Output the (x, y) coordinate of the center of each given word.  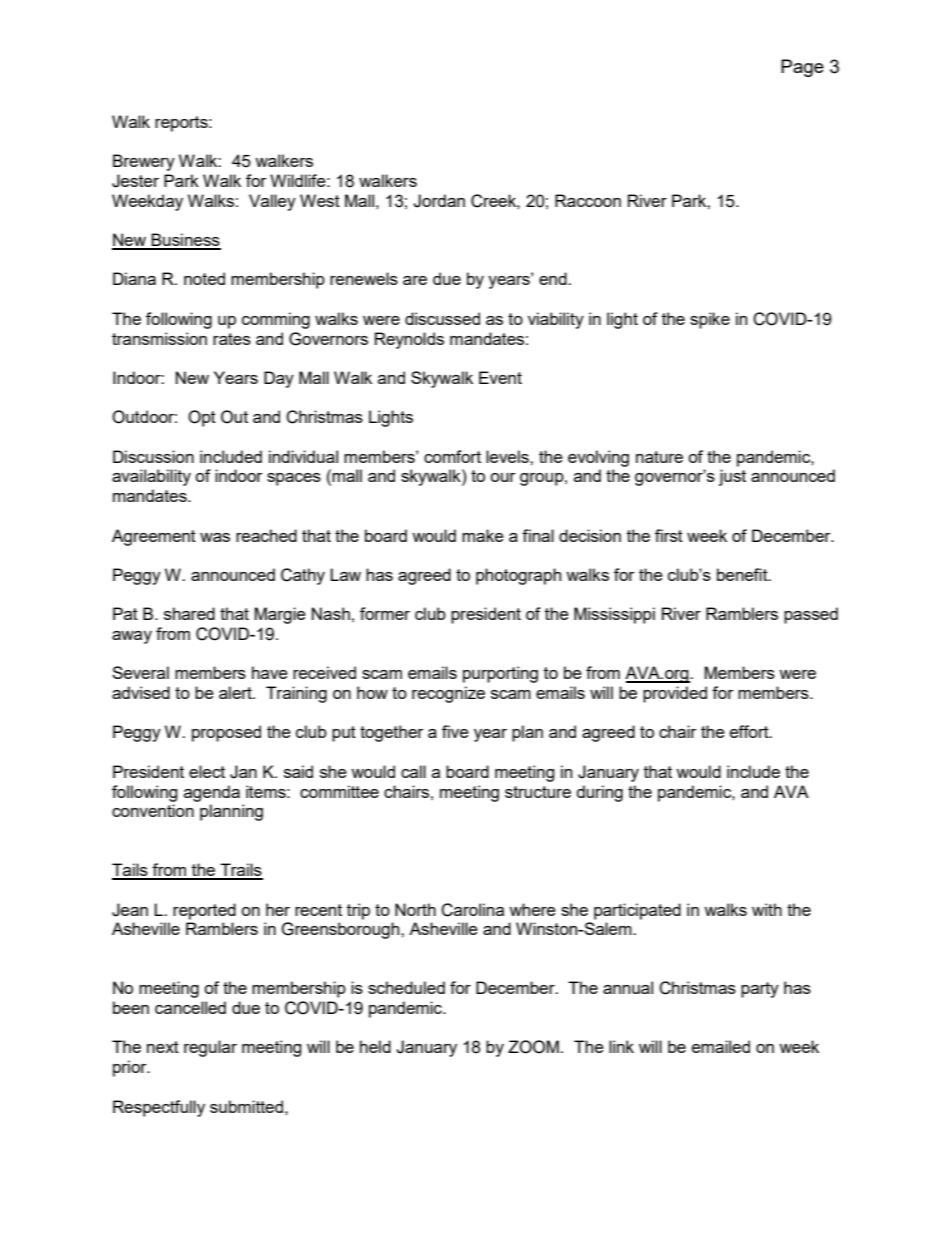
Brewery (144, 162)
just (732, 477)
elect (207, 771)
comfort (452, 456)
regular (210, 1048)
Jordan (439, 201)
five (455, 731)
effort (750, 731)
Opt (202, 418)
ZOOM (533, 1047)
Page (802, 68)
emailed (721, 1046)
